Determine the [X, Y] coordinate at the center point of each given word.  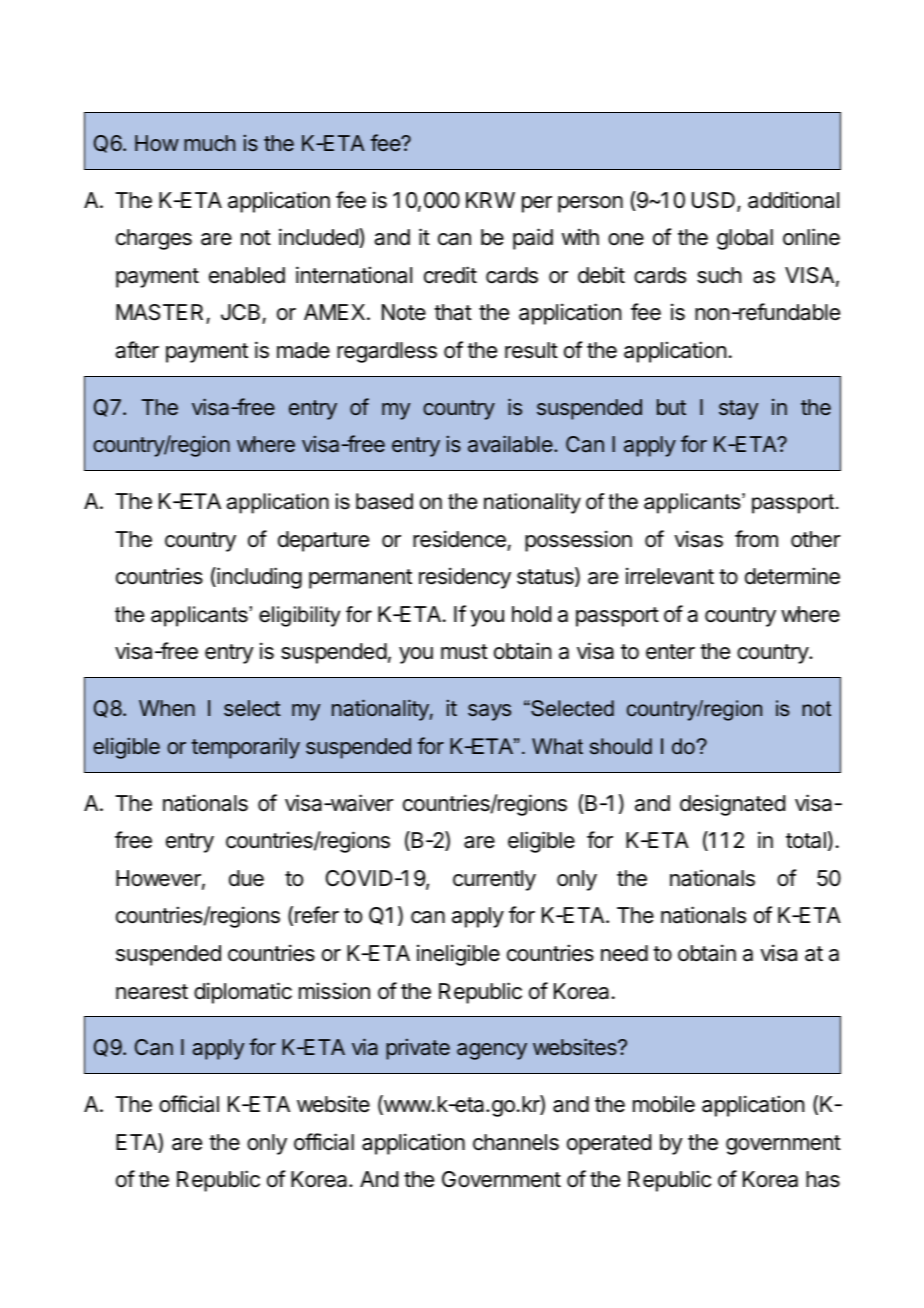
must [464, 652]
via [365, 1047]
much [209, 143]
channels [516, 1142]
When [167, 708]
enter [670, 652]
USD [715, 201]
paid [533, 239]
